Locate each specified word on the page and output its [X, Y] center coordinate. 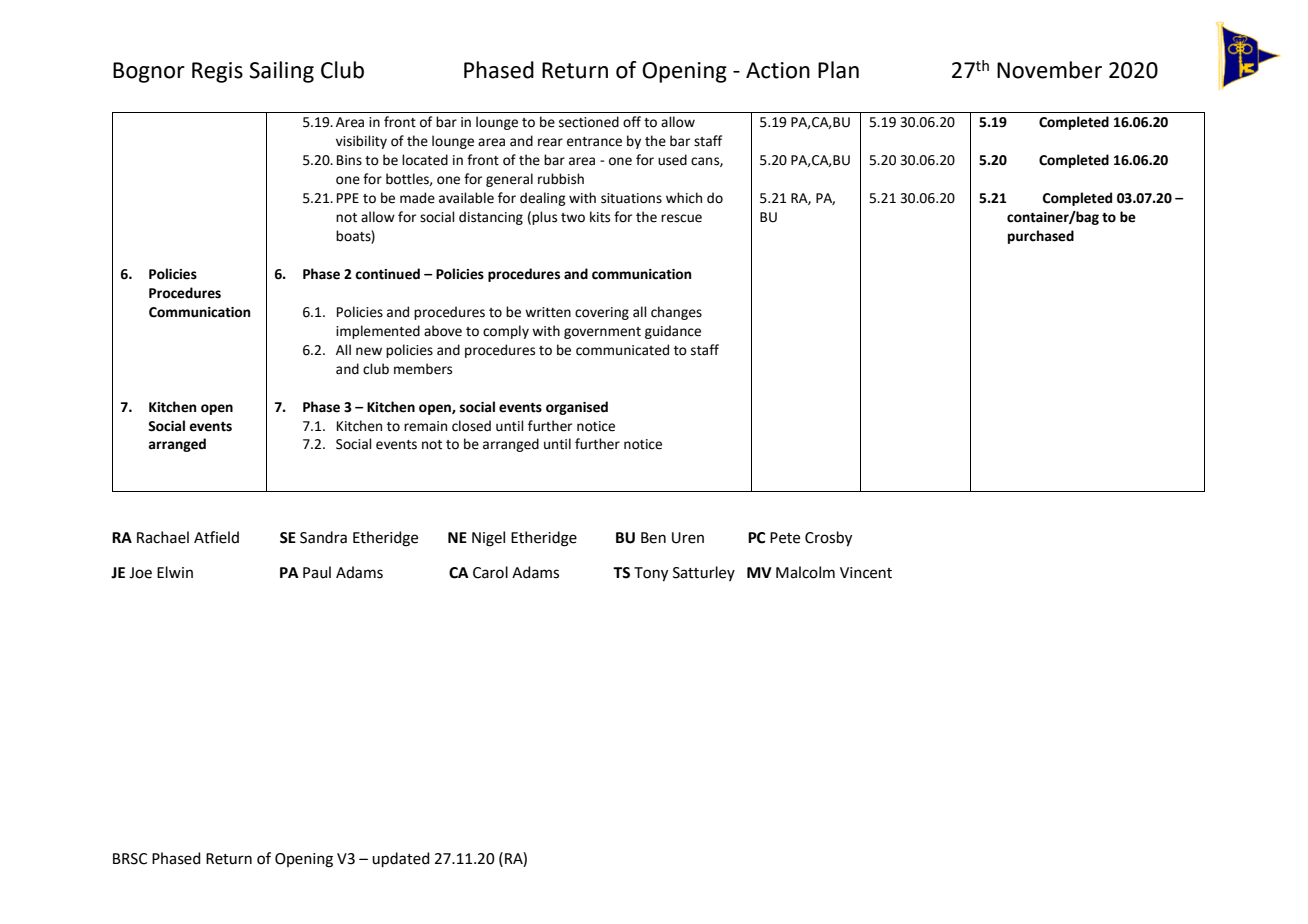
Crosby [828, 539]
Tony [651, 574]
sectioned [589, 122]
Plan [838, 70]
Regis [217, 72]
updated [401, 859]
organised [577, 408]
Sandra [323, 537]
